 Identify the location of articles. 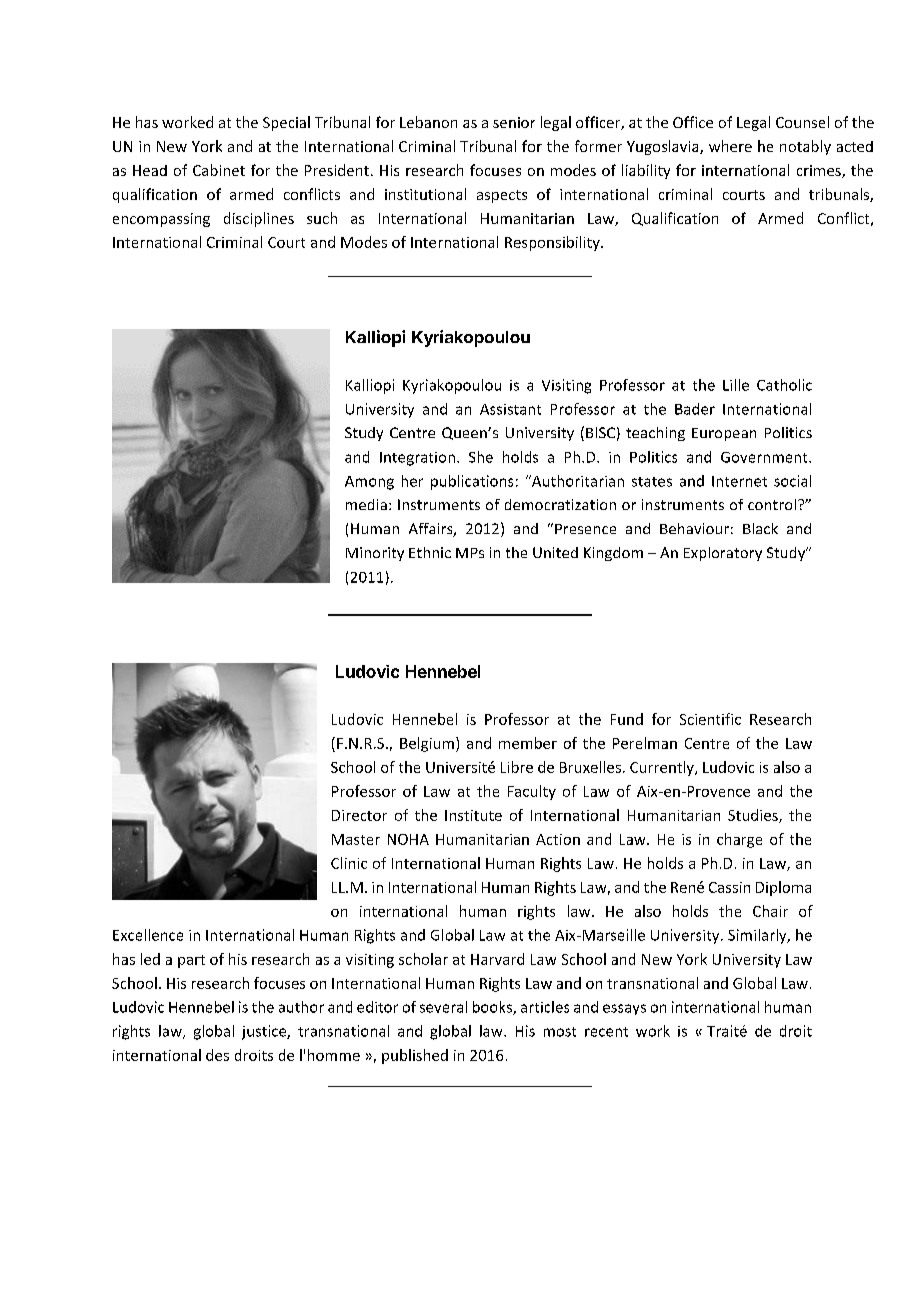
(545, 1007).
